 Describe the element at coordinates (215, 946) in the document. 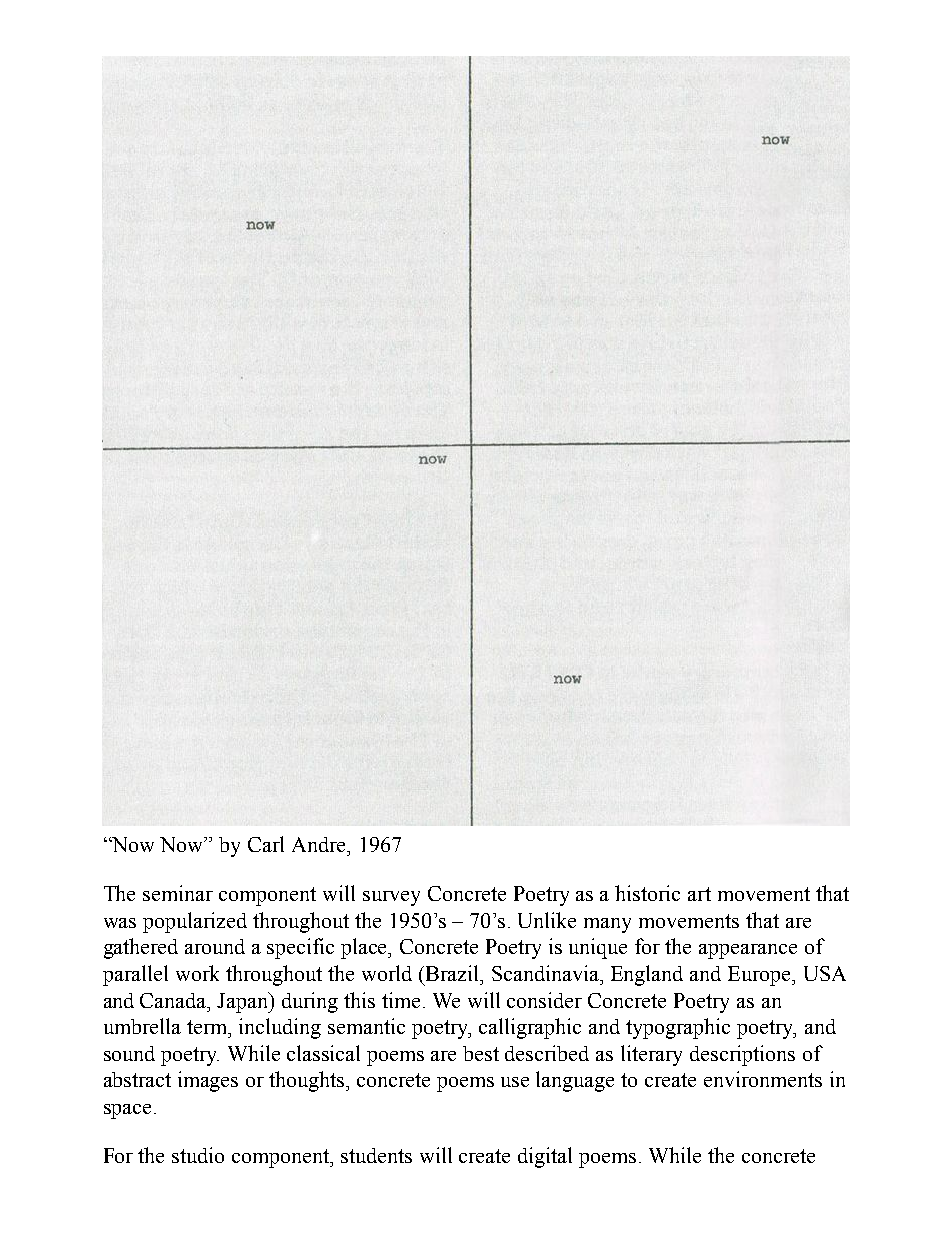

I see `around` at that location.
